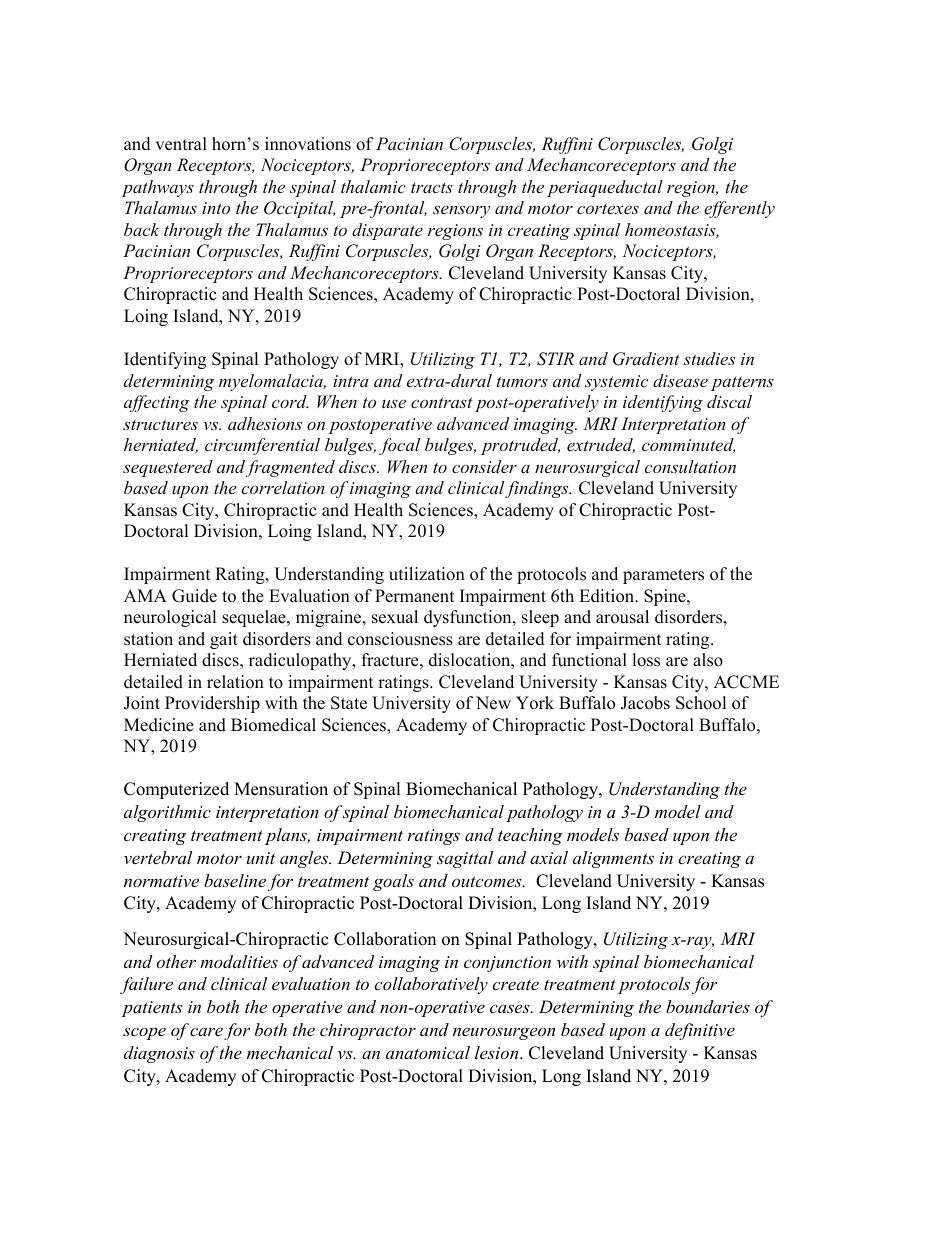 This screenshot has width=952, height=1233. What do you see at coordinates (167, 813) in the screenshot?
I see `algorithmic` at bounding box center [167, 813].
